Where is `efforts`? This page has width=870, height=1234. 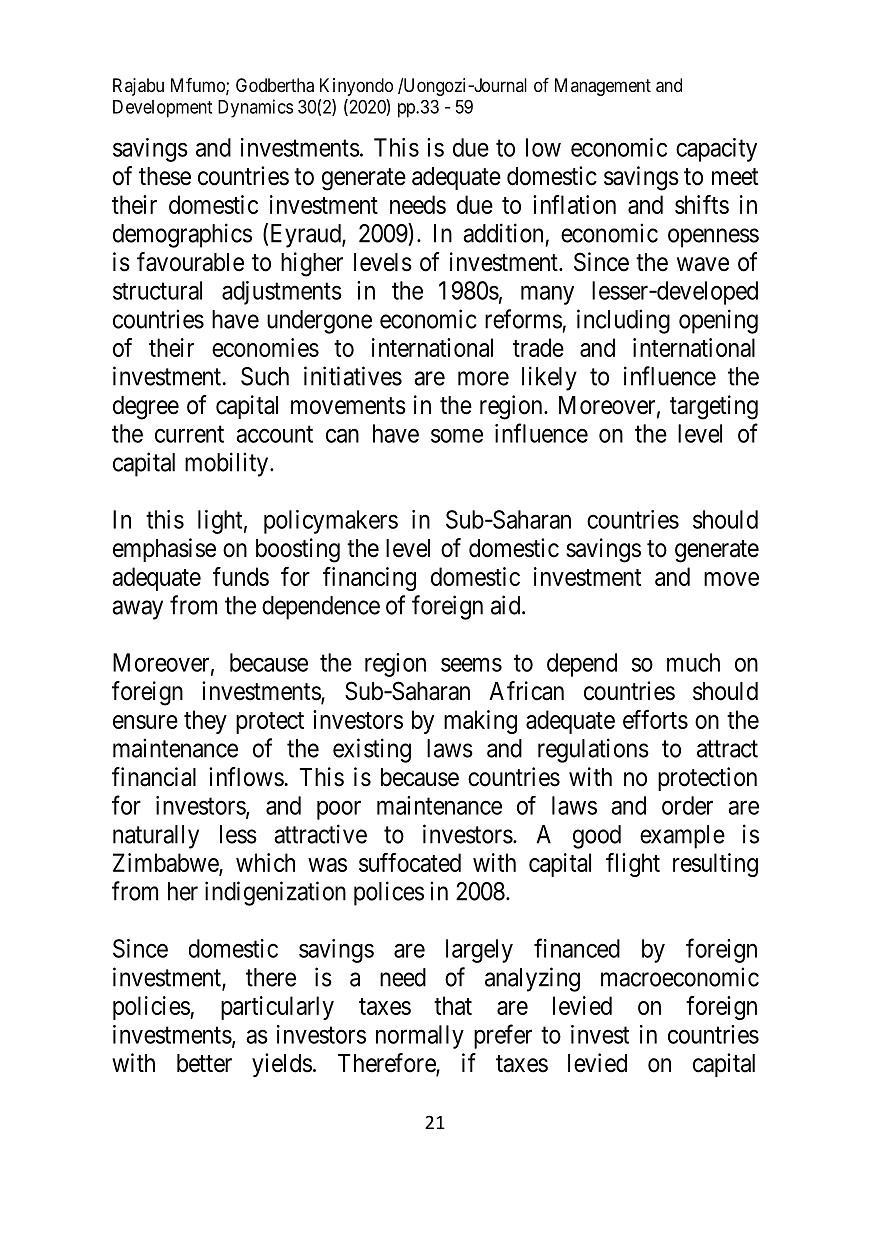 efforts is located at coordinates (655, 719).
